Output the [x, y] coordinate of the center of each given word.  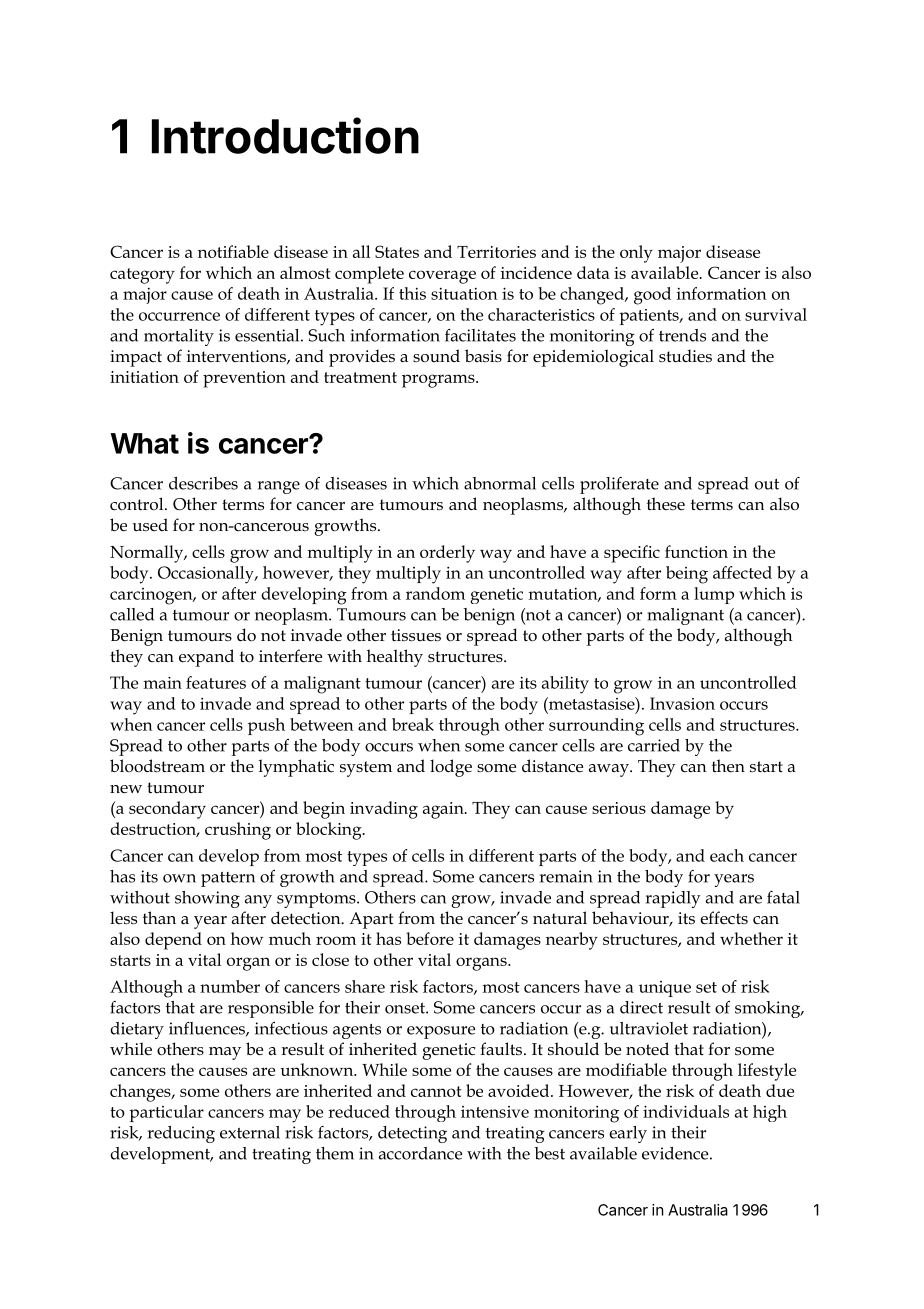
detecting [412, 1134]
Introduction [285, 135]
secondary [167, 810]
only [636, 254]
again [444, 810]
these [666, 503]
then [728, 766]
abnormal [500, 483]
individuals [686, 1111]
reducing [181, 1134]
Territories [496, 252]
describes [203, 483]
